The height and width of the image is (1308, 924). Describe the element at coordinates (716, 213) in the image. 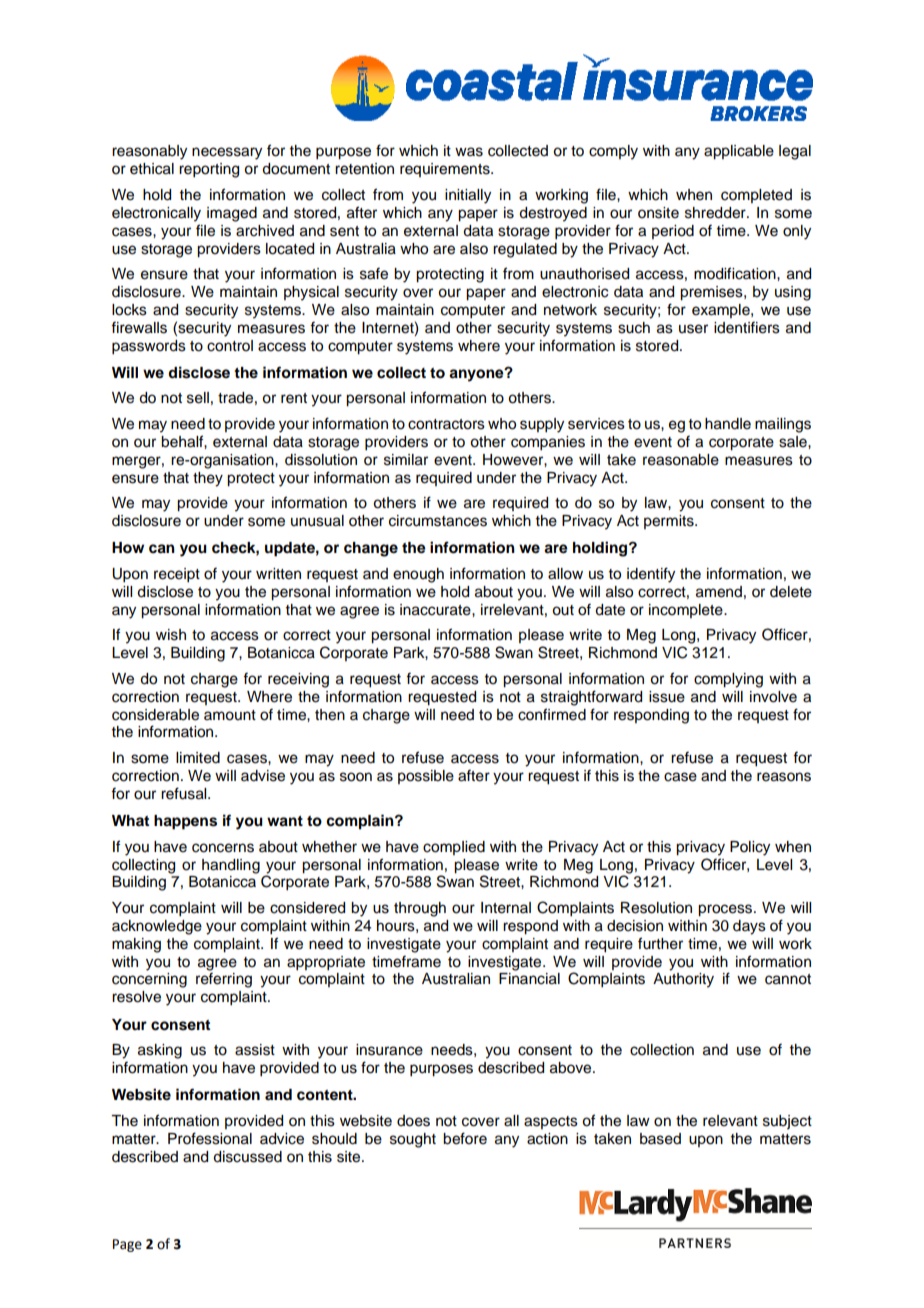

I see `shredder` at that location.
